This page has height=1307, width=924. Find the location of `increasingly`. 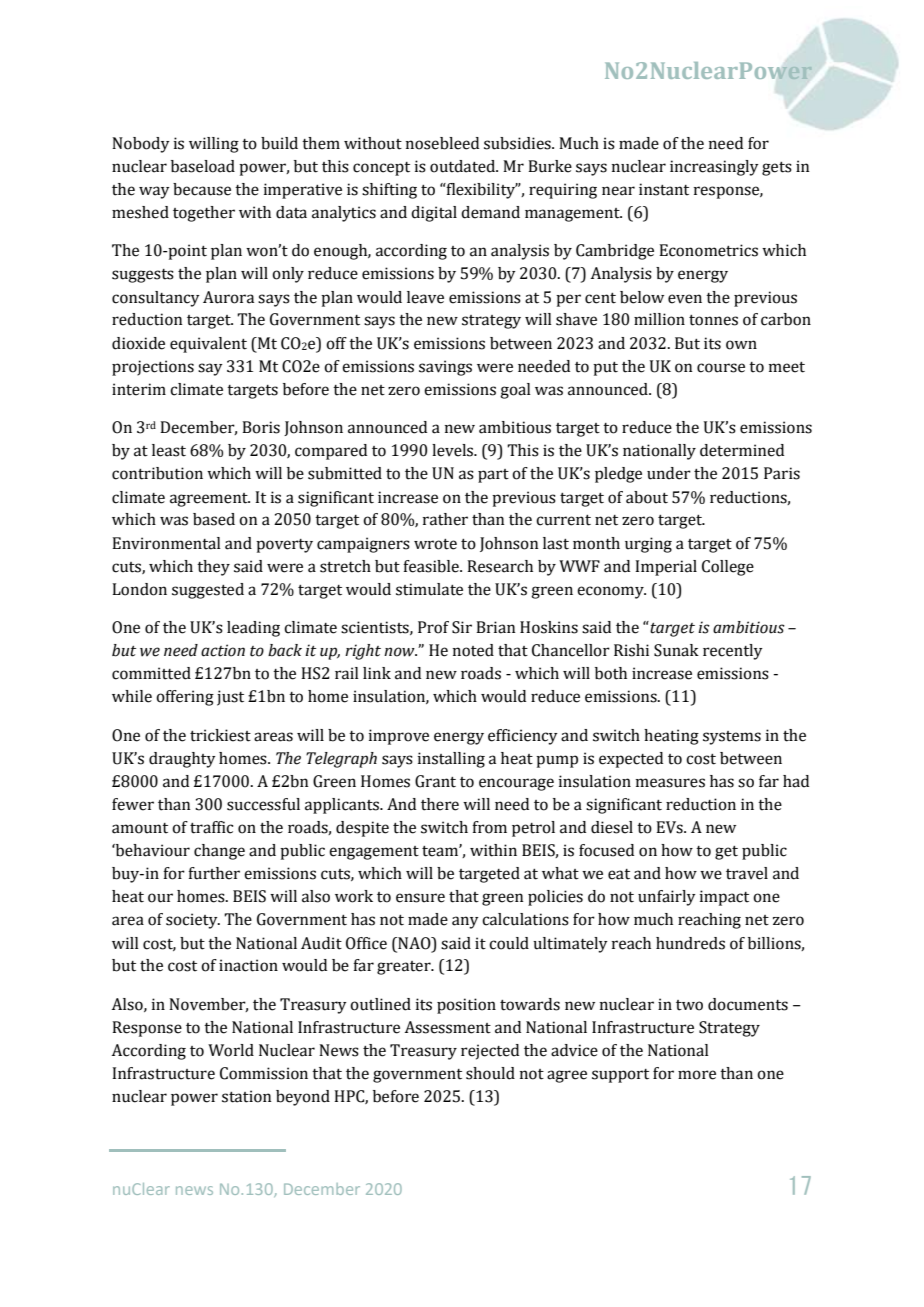

increasingly is located at coordinates (714, 168).
